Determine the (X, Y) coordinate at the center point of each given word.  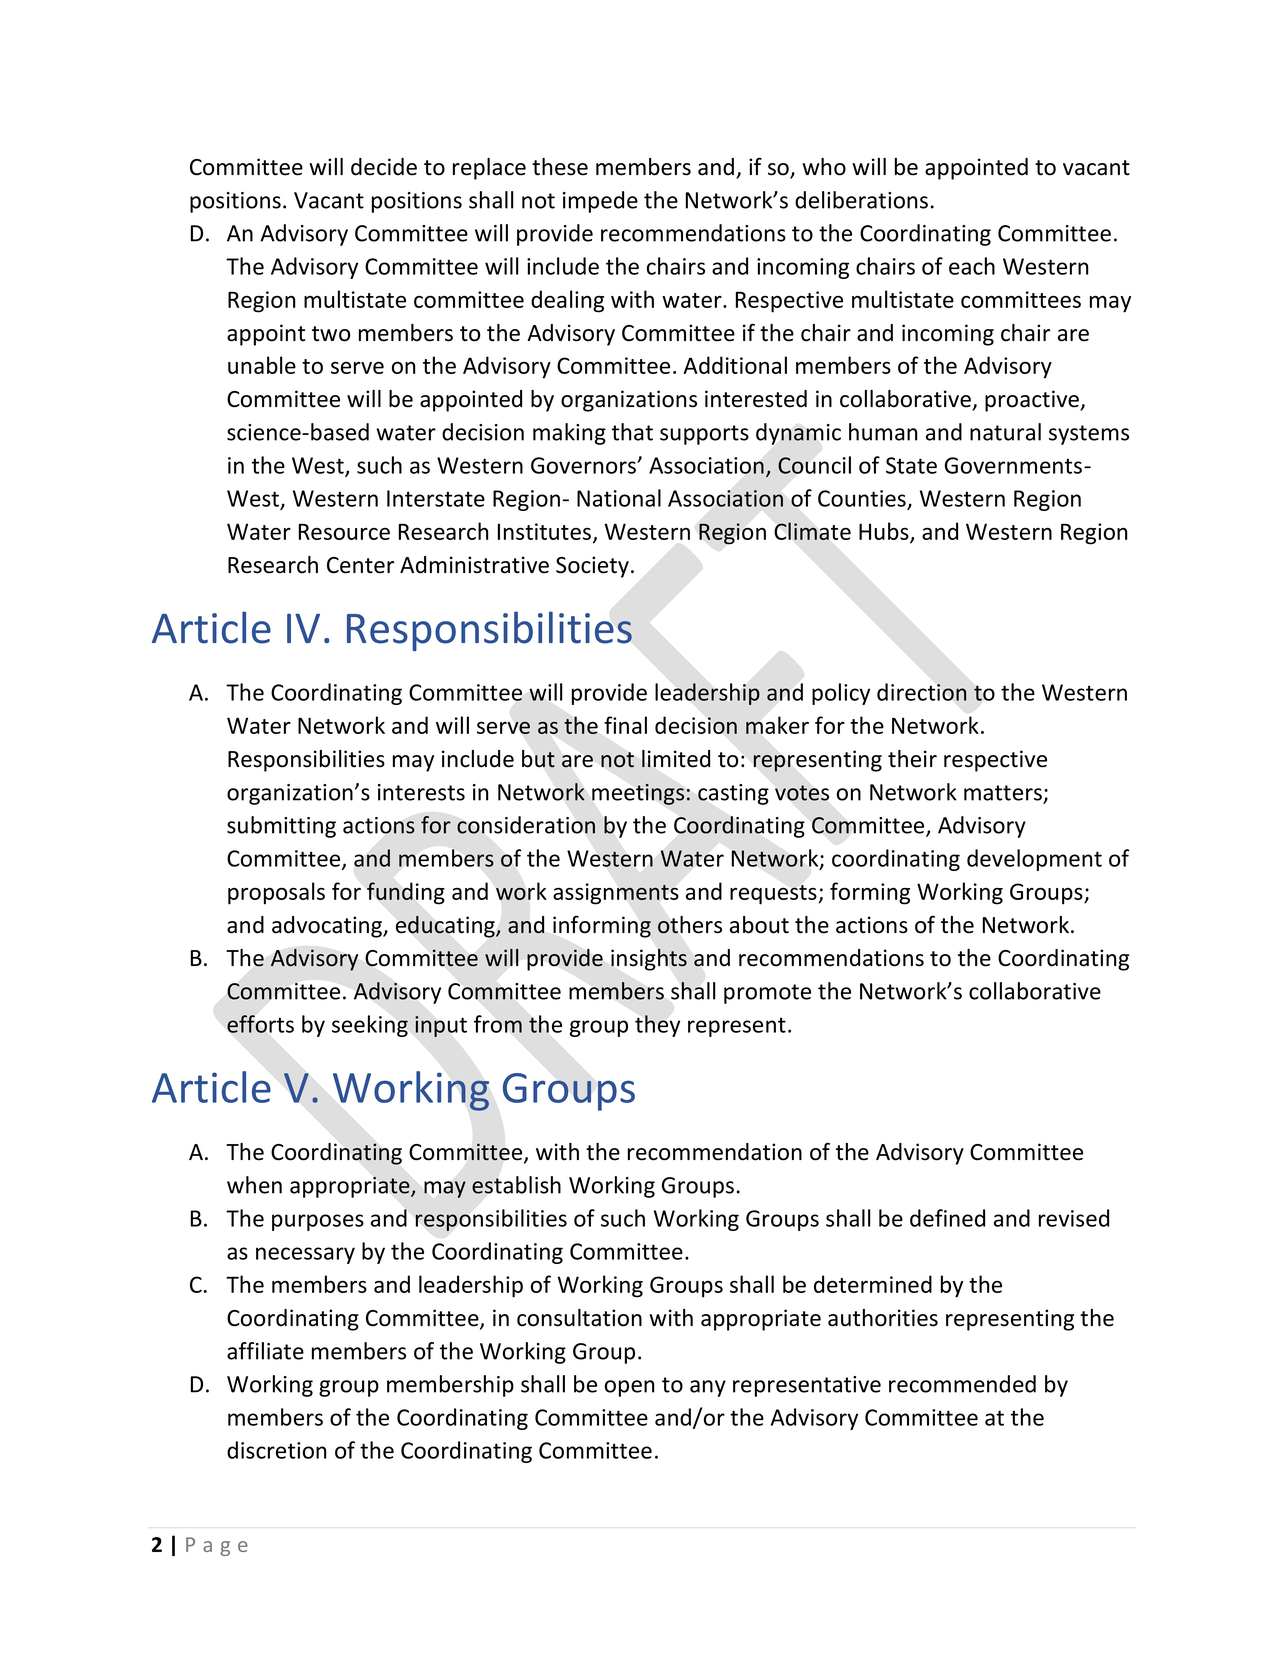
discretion (276, 1450)
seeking (370, 1026)
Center (360, 565)
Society (592, 567)
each (972, 266)
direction (922, 692)
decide (384, 167)
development (1034, 860)
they (657, 1026)
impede (600, 202)
